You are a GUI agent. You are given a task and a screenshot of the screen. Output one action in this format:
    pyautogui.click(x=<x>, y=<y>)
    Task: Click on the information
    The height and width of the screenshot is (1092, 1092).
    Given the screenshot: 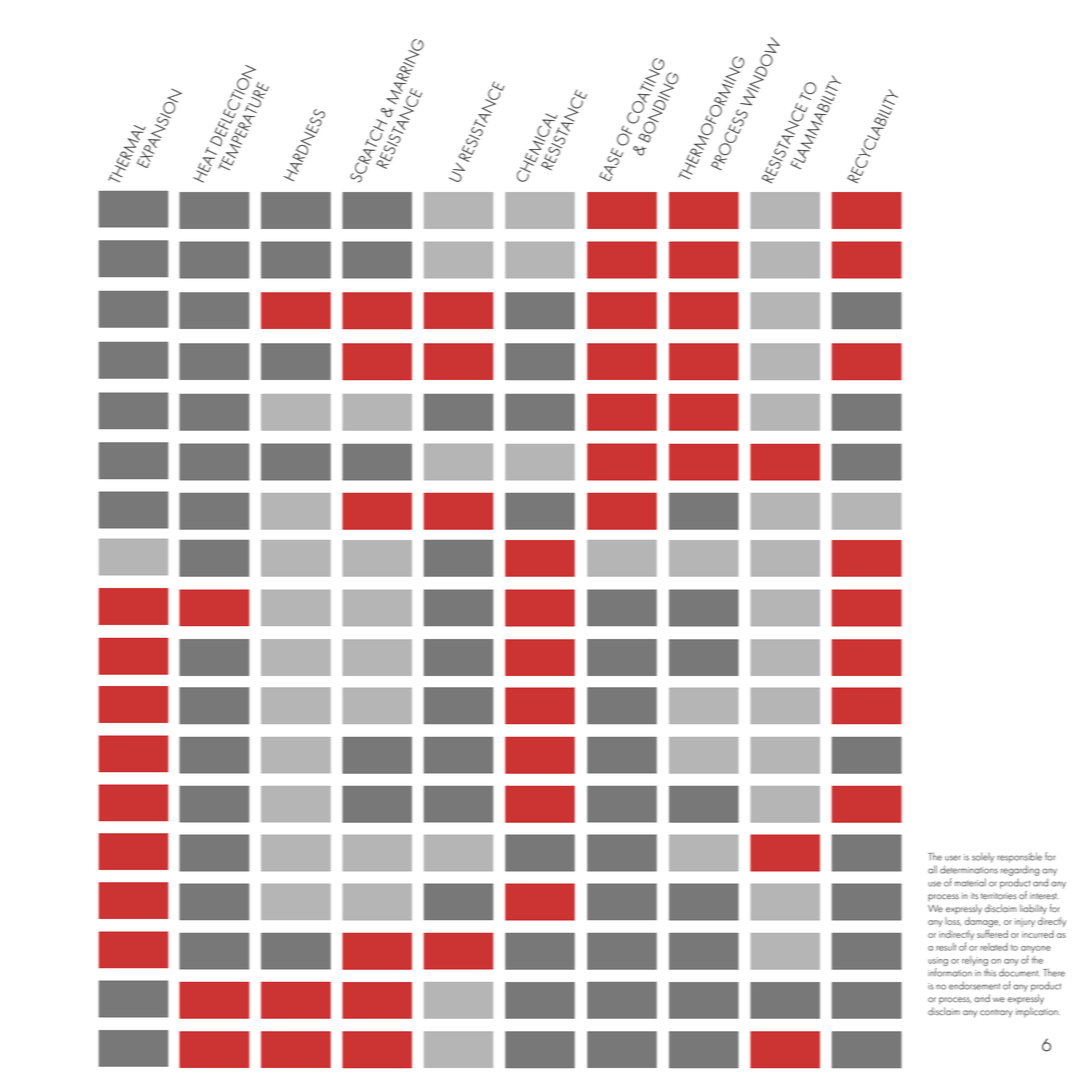 What is the action you would take?
    pyautogui.click(x=950, y=972)
